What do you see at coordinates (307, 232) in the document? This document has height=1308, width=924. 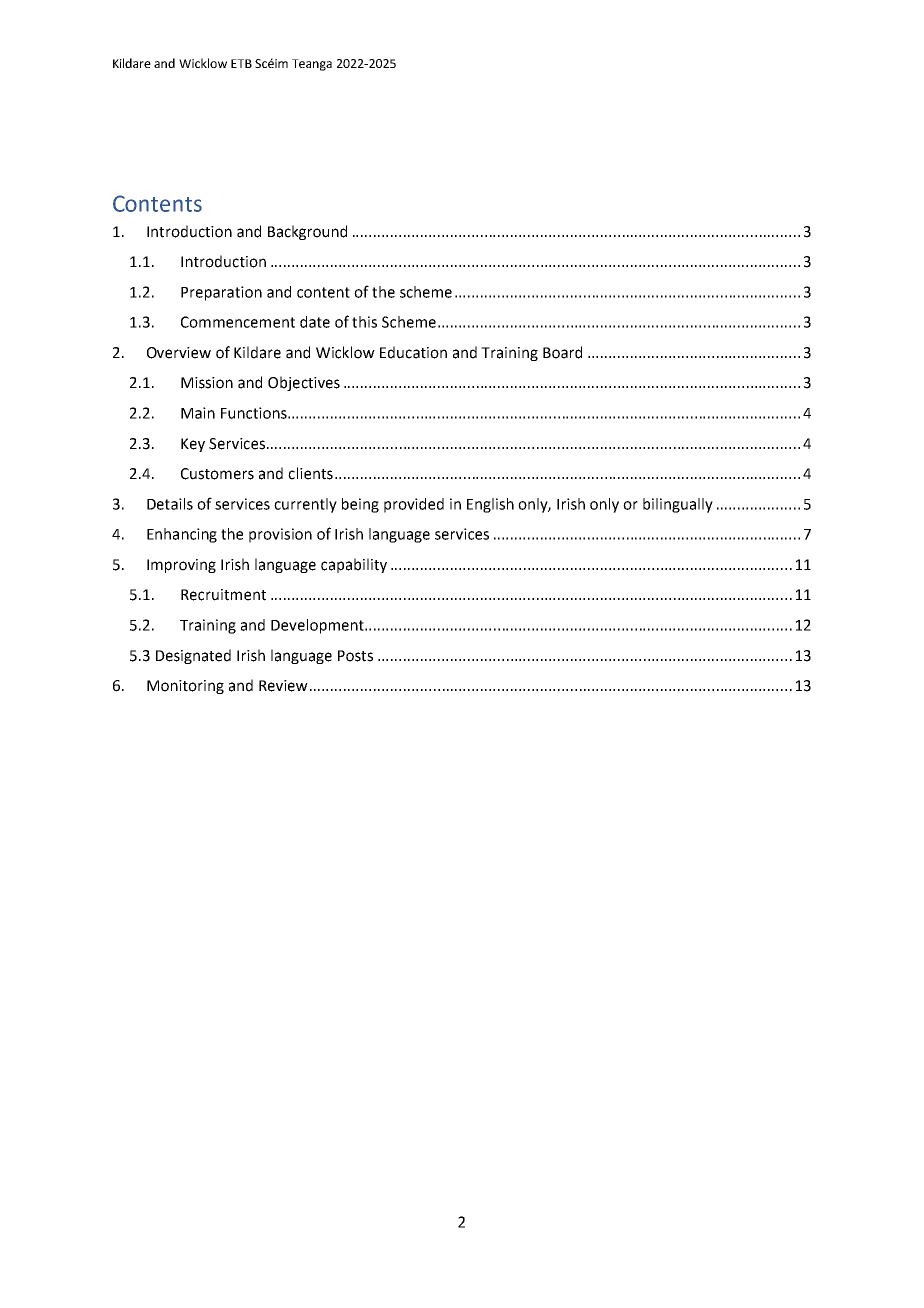 I see `Background` at bounding box center [307, 232].
